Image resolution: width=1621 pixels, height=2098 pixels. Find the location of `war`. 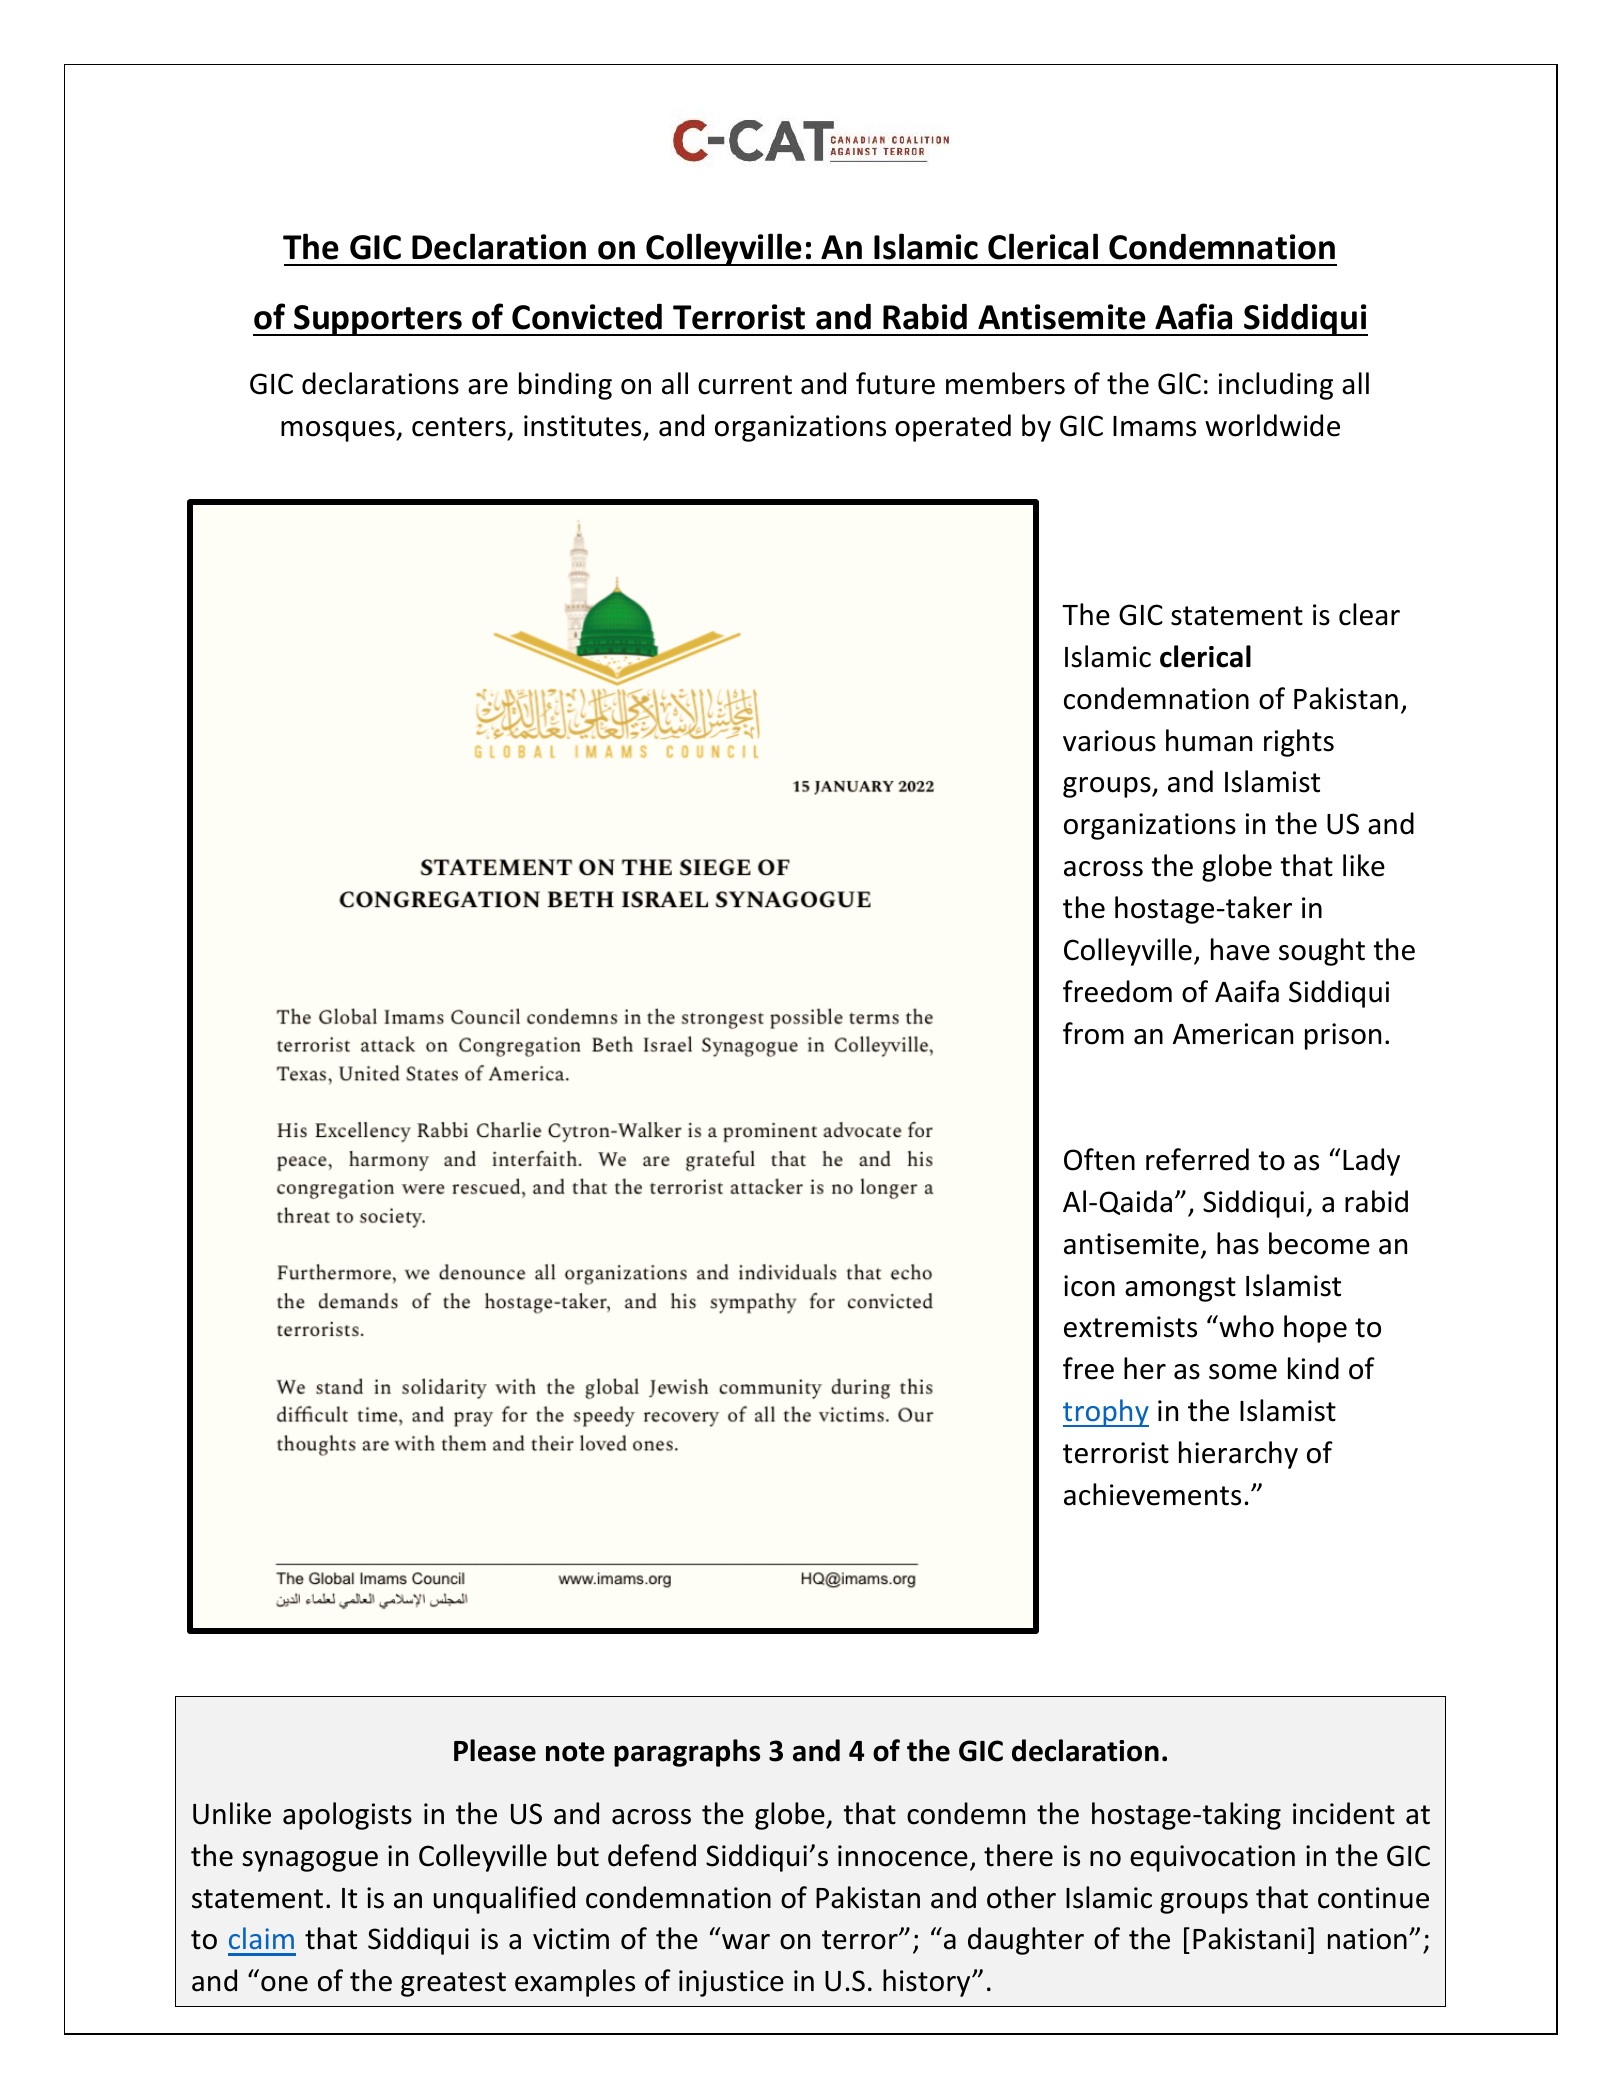

war is located at coordinates (746, 1942).
